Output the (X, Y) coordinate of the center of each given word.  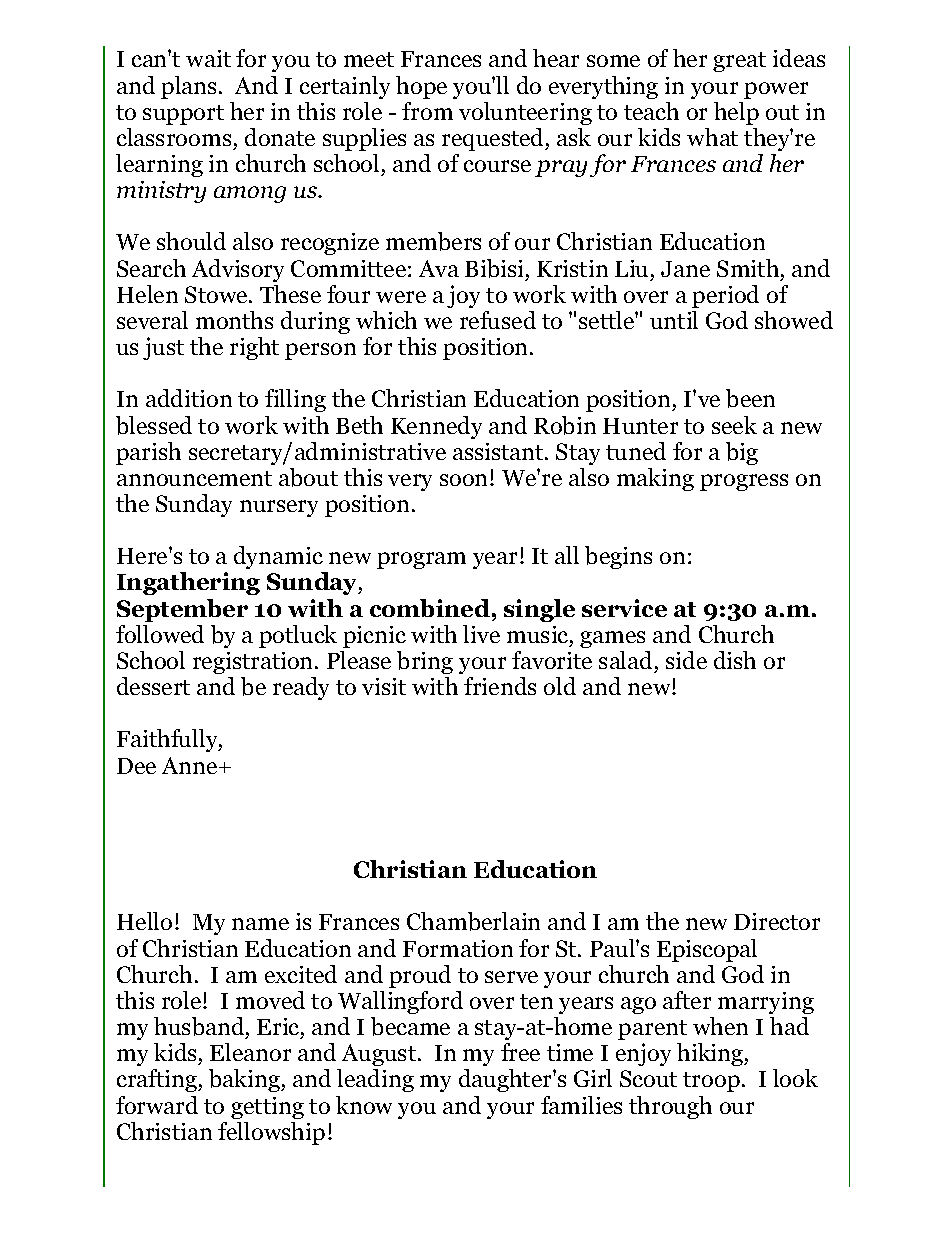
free (520, 1052)
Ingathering (188, 583)
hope (421, 87)
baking (245, 1080)
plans (188, 87)
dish (735, 660)
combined (430, 608)
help (736, 113)
